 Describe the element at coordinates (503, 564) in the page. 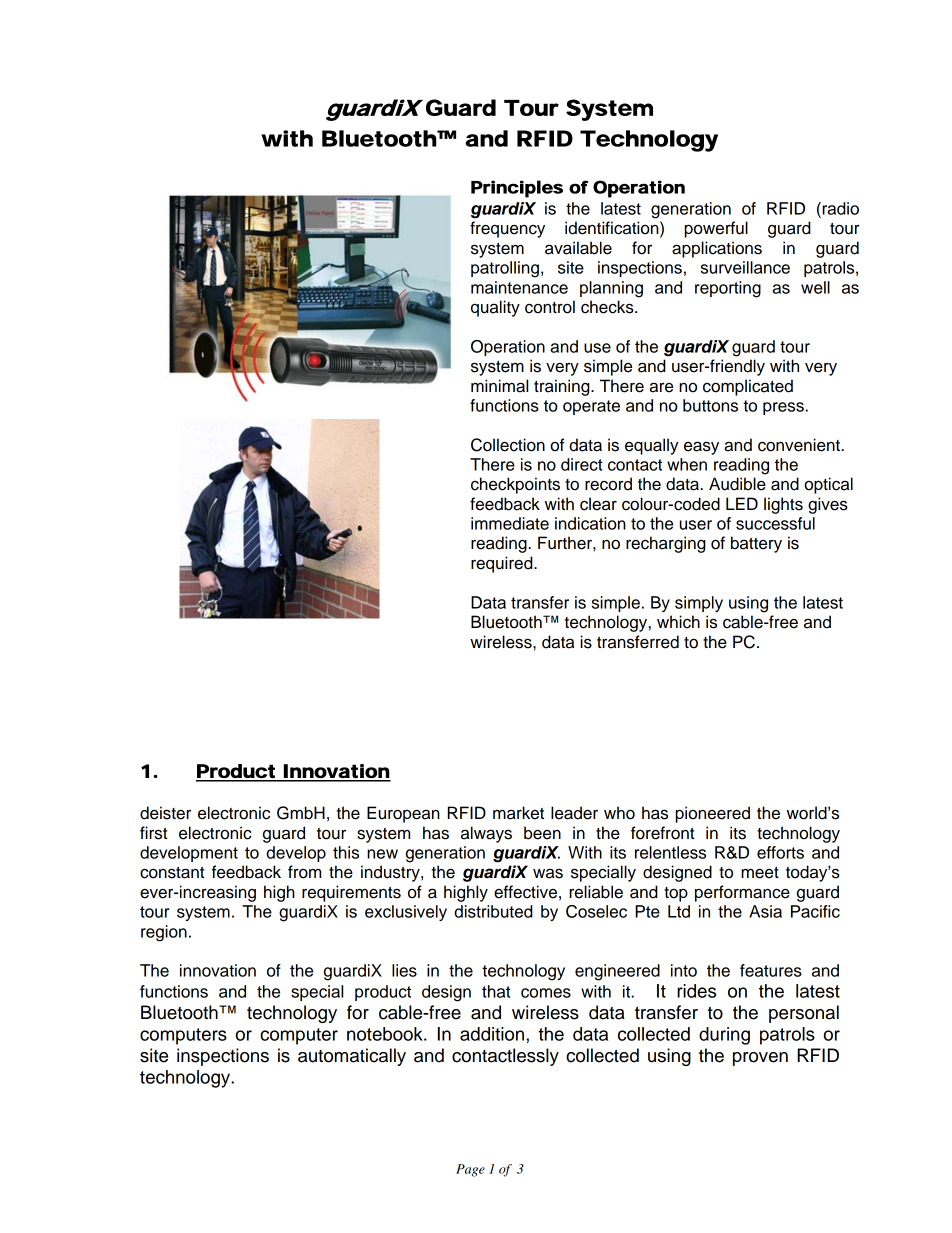

I see `required` at that location.
